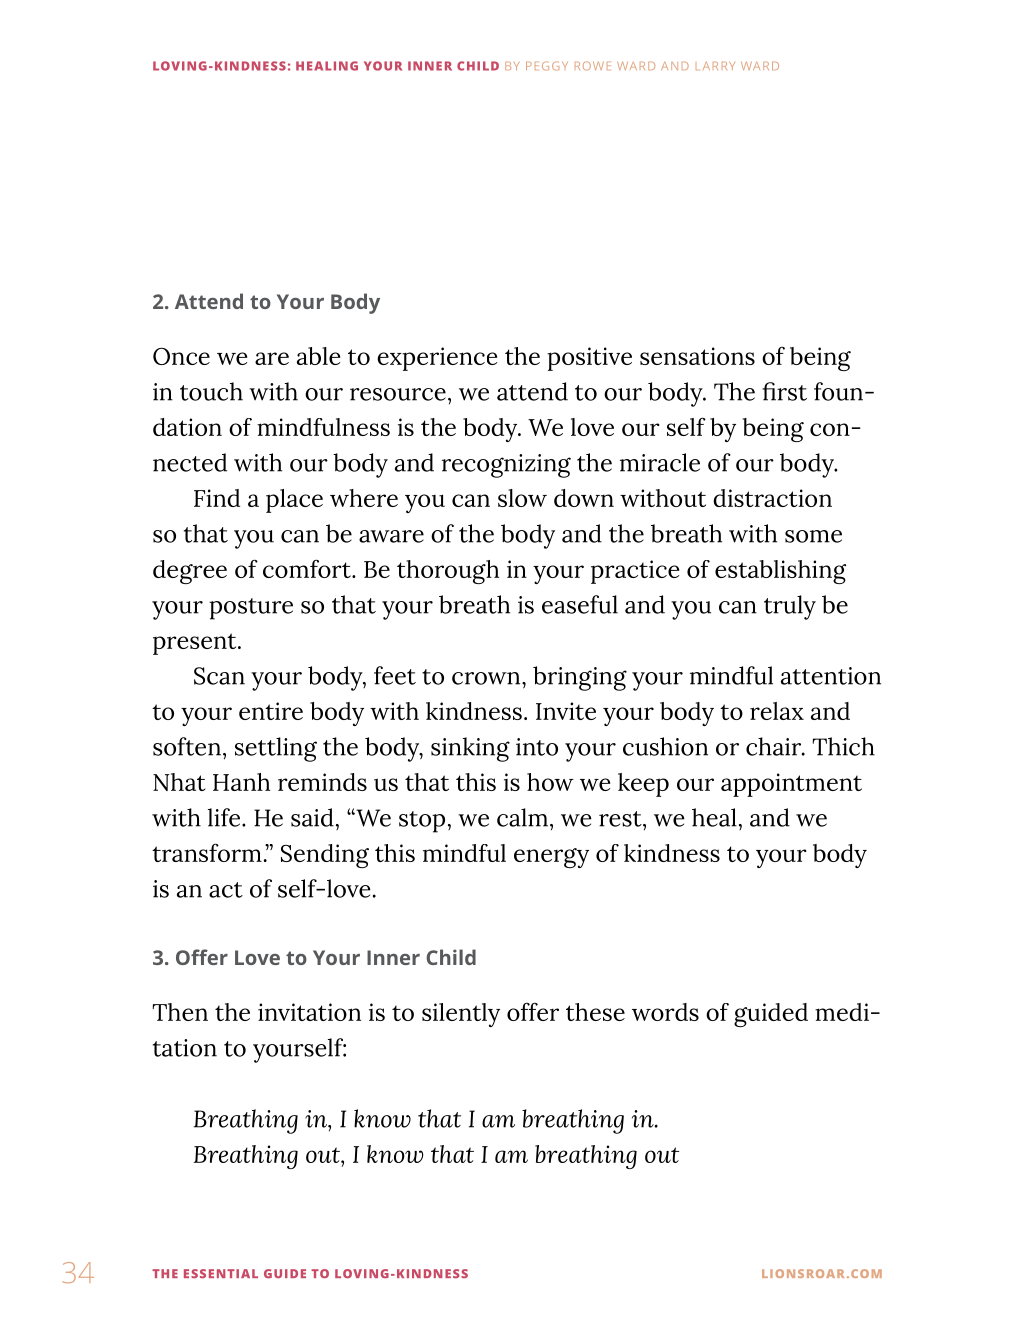  What do you see at coordinates (221, 1273) in the page?
I see `ESSENTIAL` at bounding box center [221, 1273].
